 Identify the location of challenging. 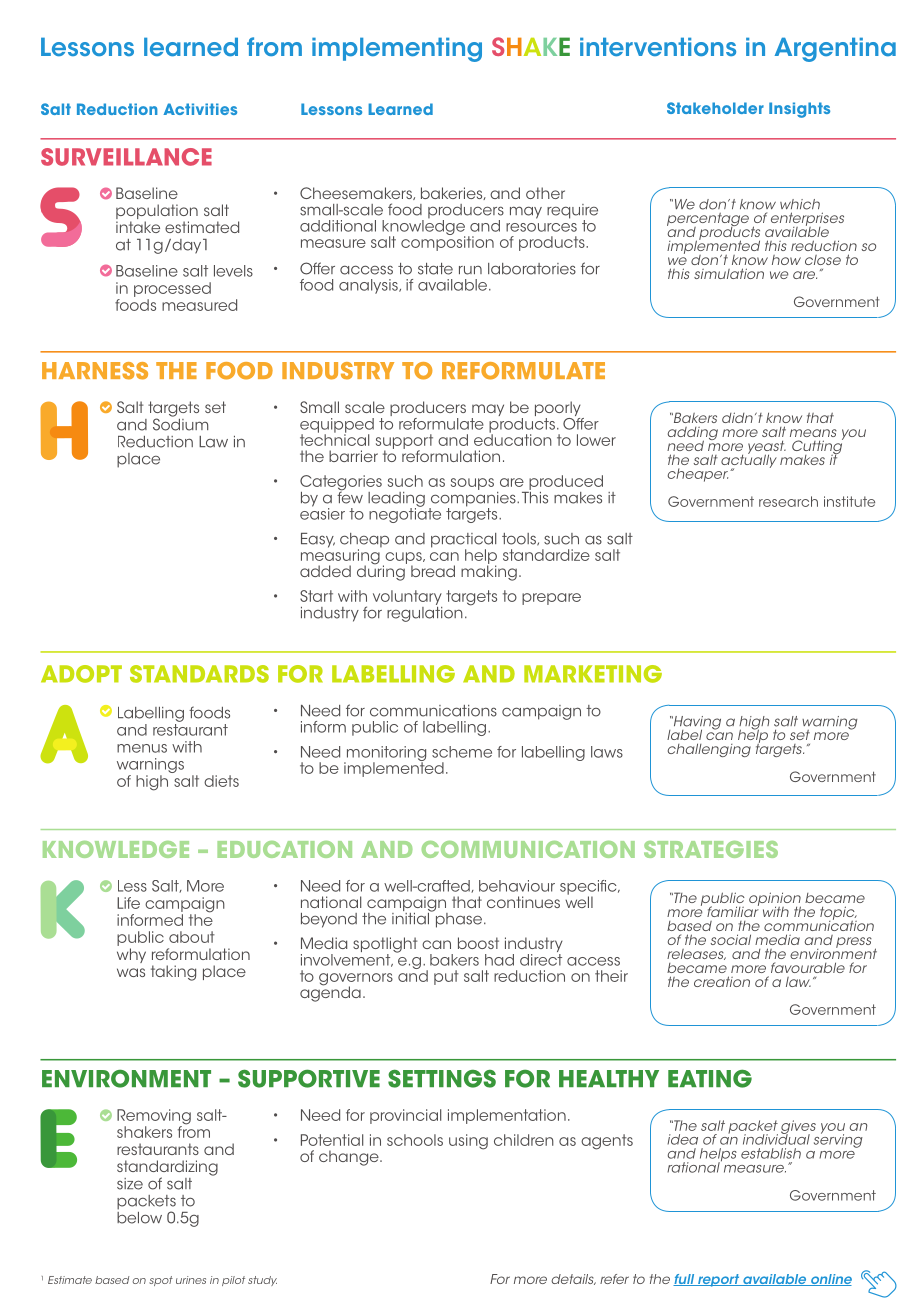
(709, 750).
